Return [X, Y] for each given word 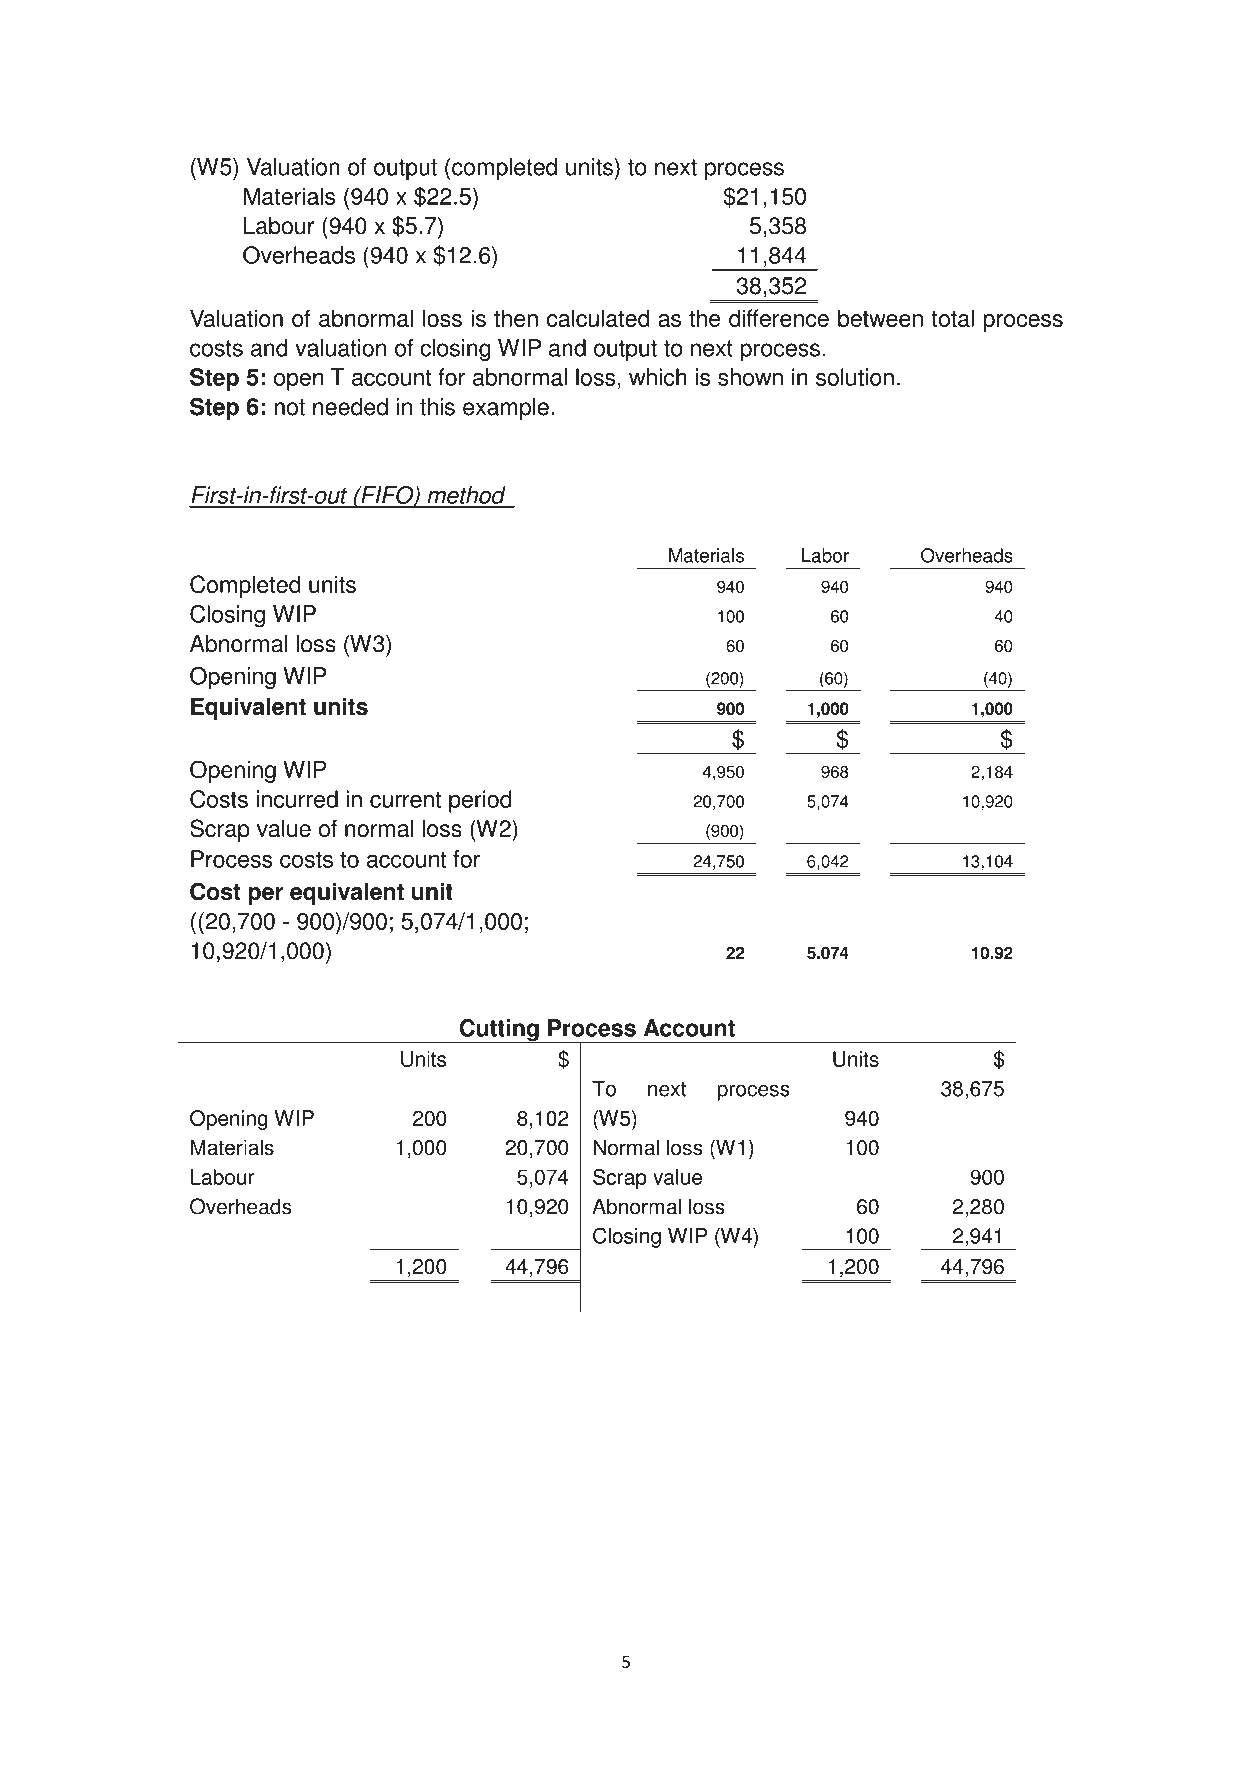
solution [855, 377]
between [880, 318]
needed [350, 407]
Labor [825, 555]
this [437, 407]
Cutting [499, 1031]
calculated [598, 318]
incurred [297, 799]
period [480, 801]
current [405, 800]
